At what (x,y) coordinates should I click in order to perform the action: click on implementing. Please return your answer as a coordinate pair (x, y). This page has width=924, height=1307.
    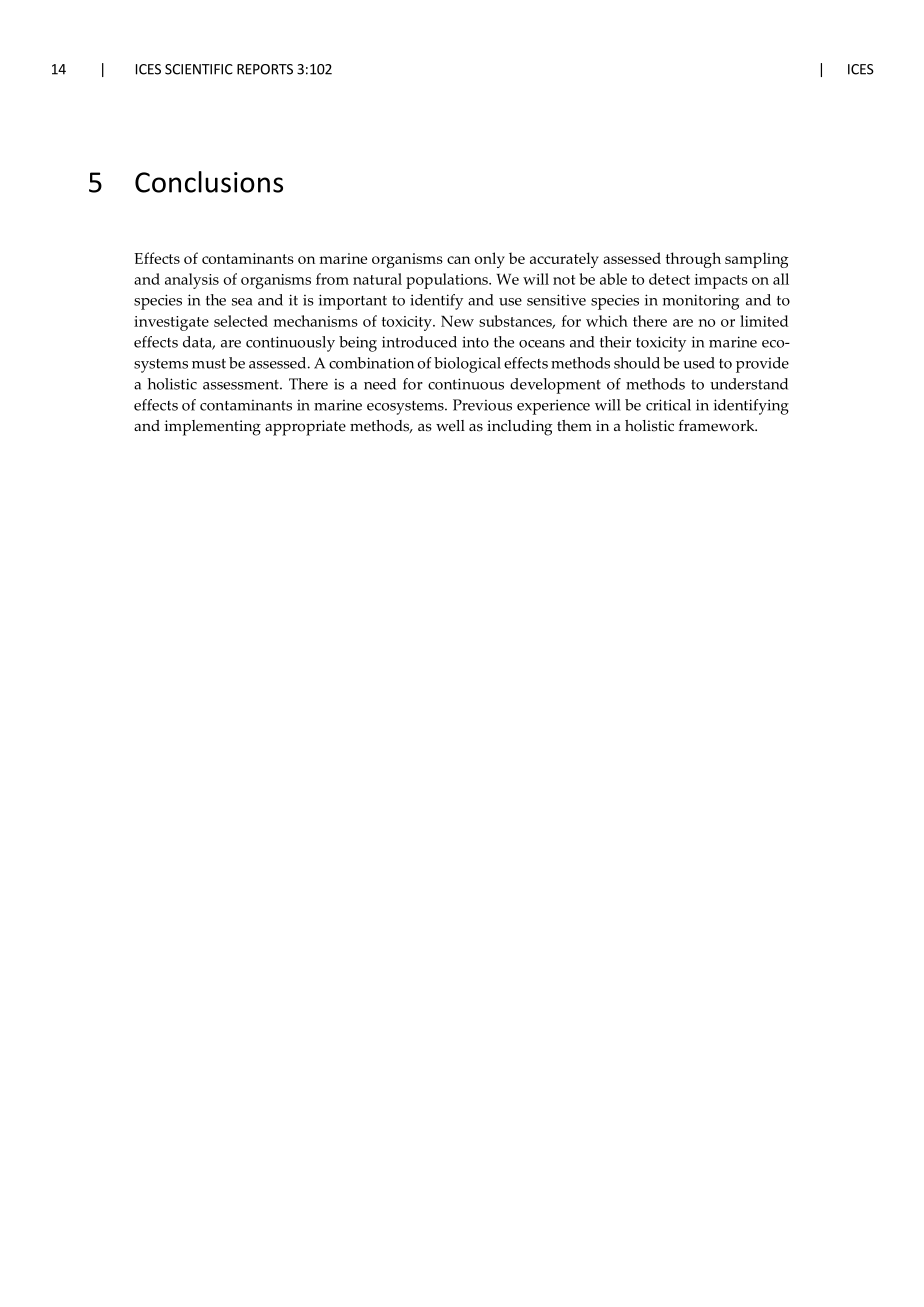
    Looking at the image, I should click on (212, 428).
